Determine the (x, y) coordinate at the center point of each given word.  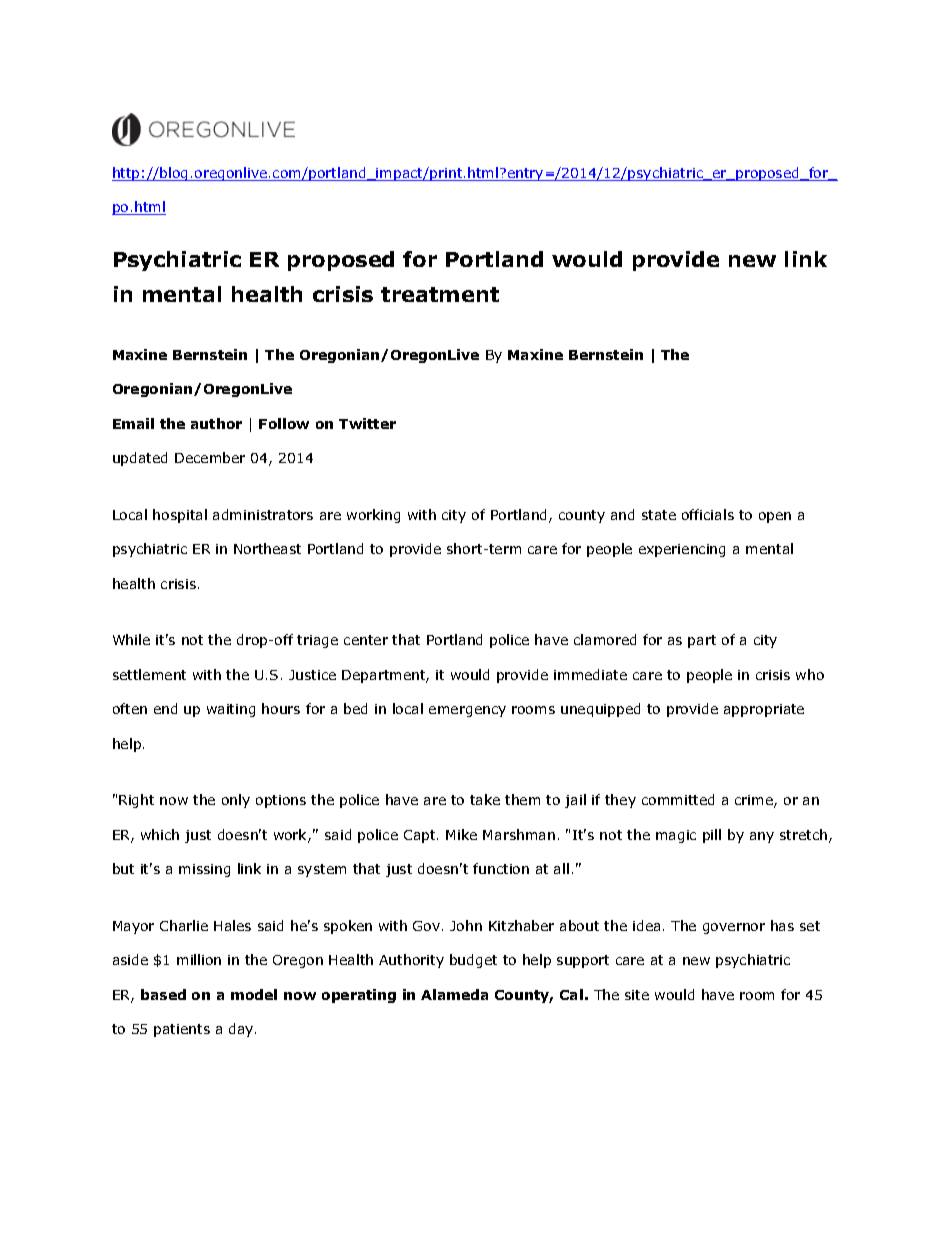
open (775, 517)
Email (133, 423)
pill (712, 836)
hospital (180, 516)
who (810, 674)
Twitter (367, 423)
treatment (440, 294)
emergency (467, 711)
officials (708, 514)
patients (182, 1030)
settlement (149, 674)
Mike (461, 834)
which (160, 834)
